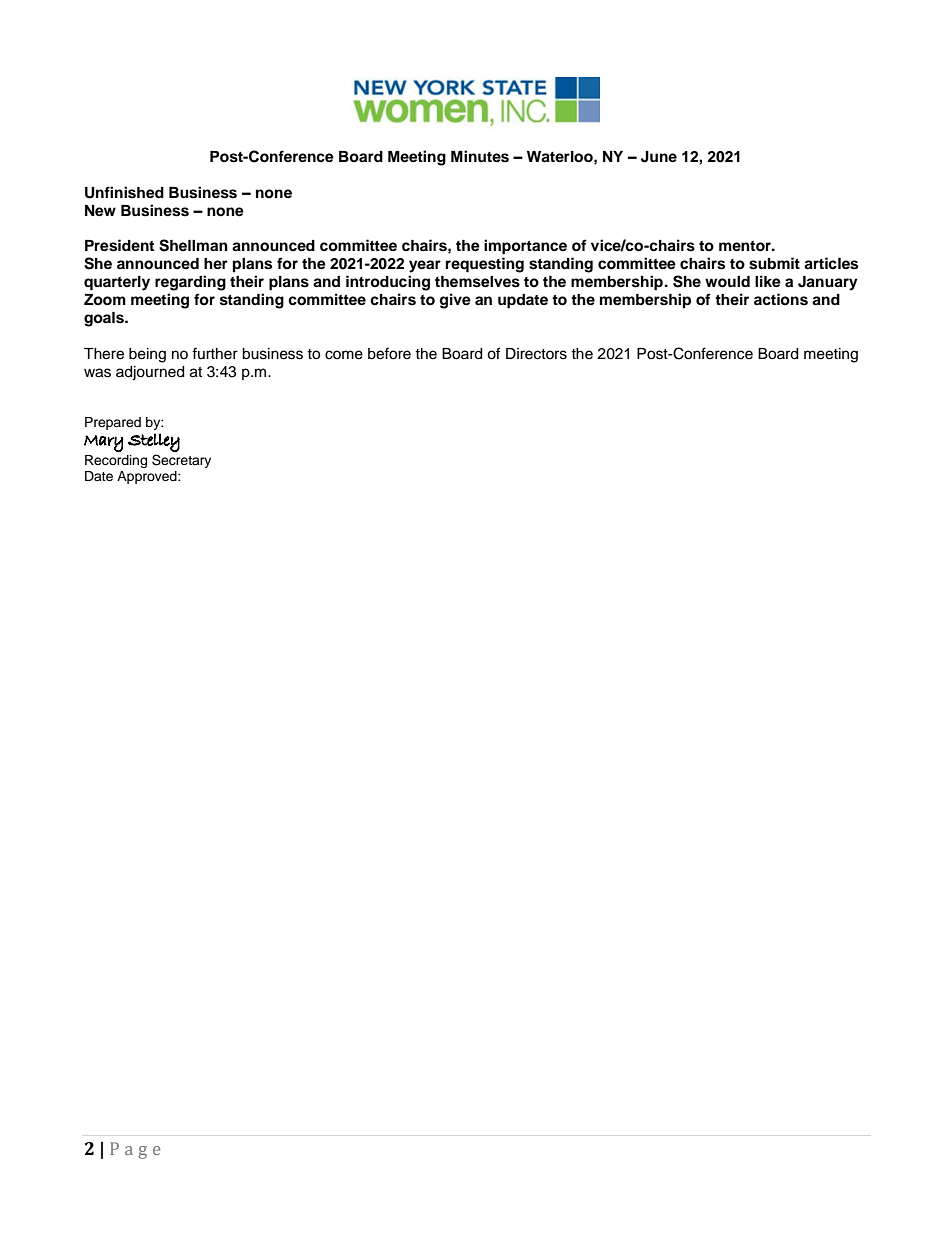  I want to click on further, so click(215, 353).
